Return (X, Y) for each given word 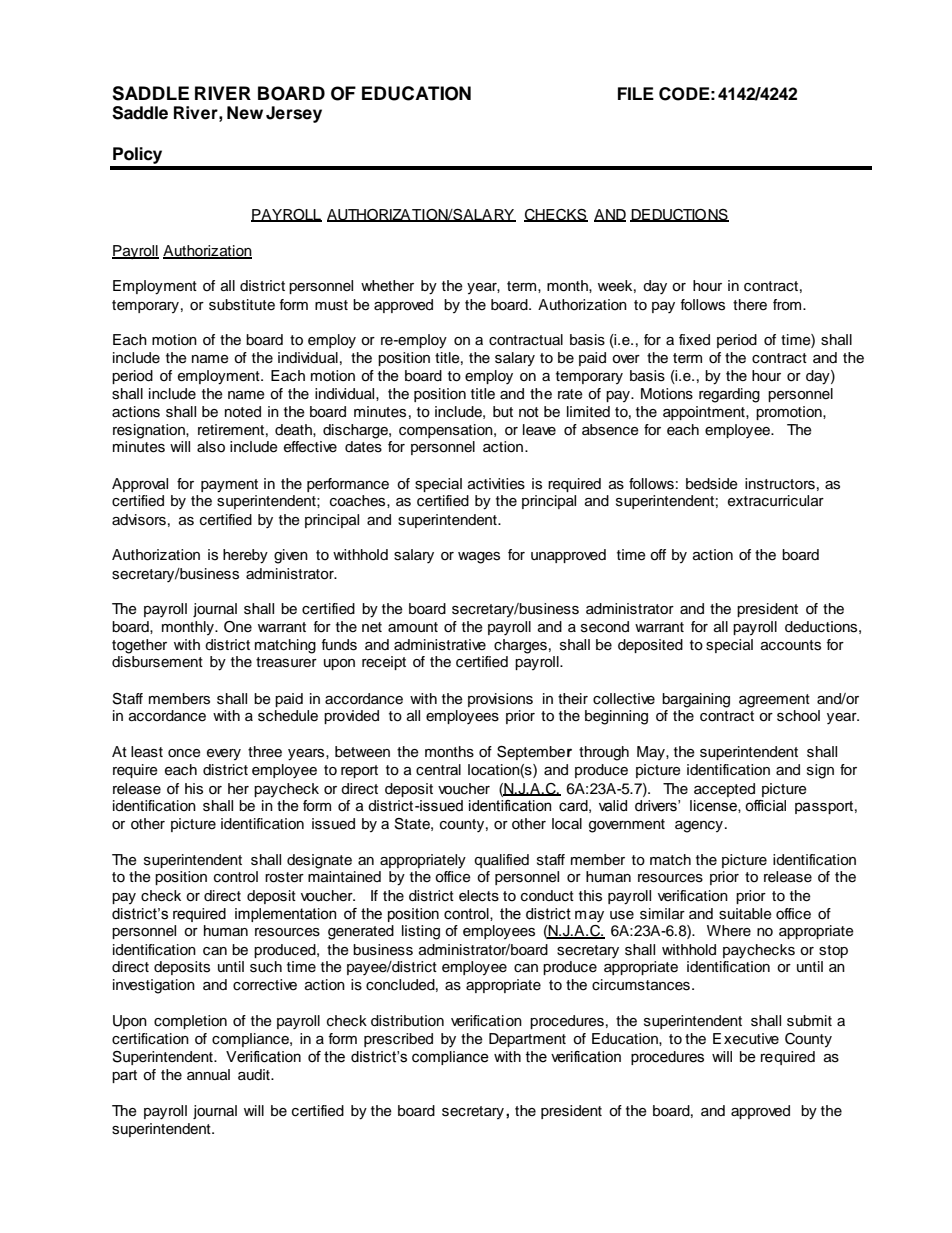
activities (496, 484)
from (788, 305)
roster (284, 877)
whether (387, 286)
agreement (774, 701)
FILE (636, 93)
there (750, 305)
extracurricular (776, 501)
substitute (242, 305)
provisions (500, 700)
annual (208, 1074)
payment (229, 486)
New (245, 113)
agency (700, 827)
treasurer (286, 662)
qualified (501, 861)
